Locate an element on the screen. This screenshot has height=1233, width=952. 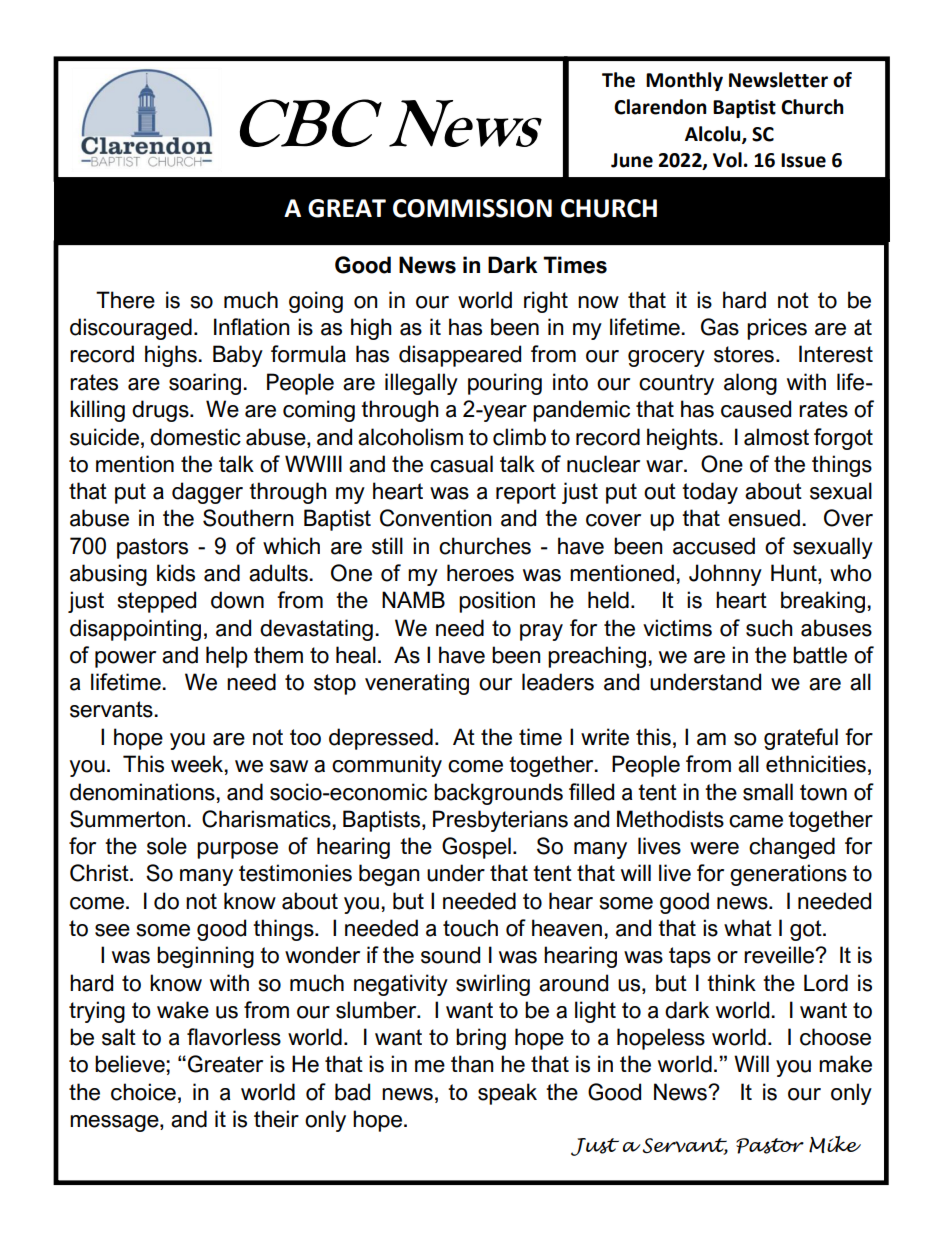
such is located at coordinates (769, 628).
